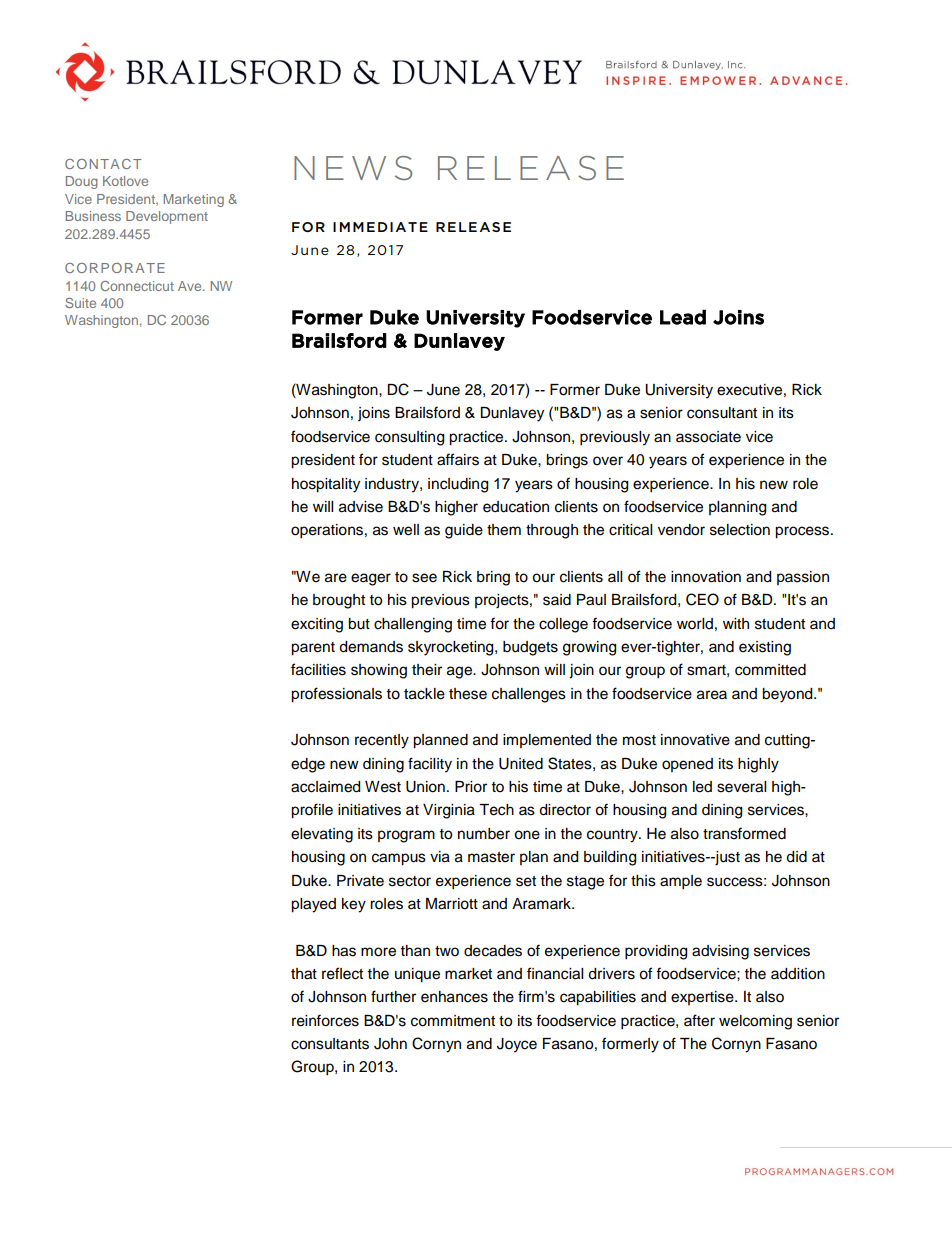 The width and height of the screenshot is (952, 1233). I want to click on area, so click(712, 695).
